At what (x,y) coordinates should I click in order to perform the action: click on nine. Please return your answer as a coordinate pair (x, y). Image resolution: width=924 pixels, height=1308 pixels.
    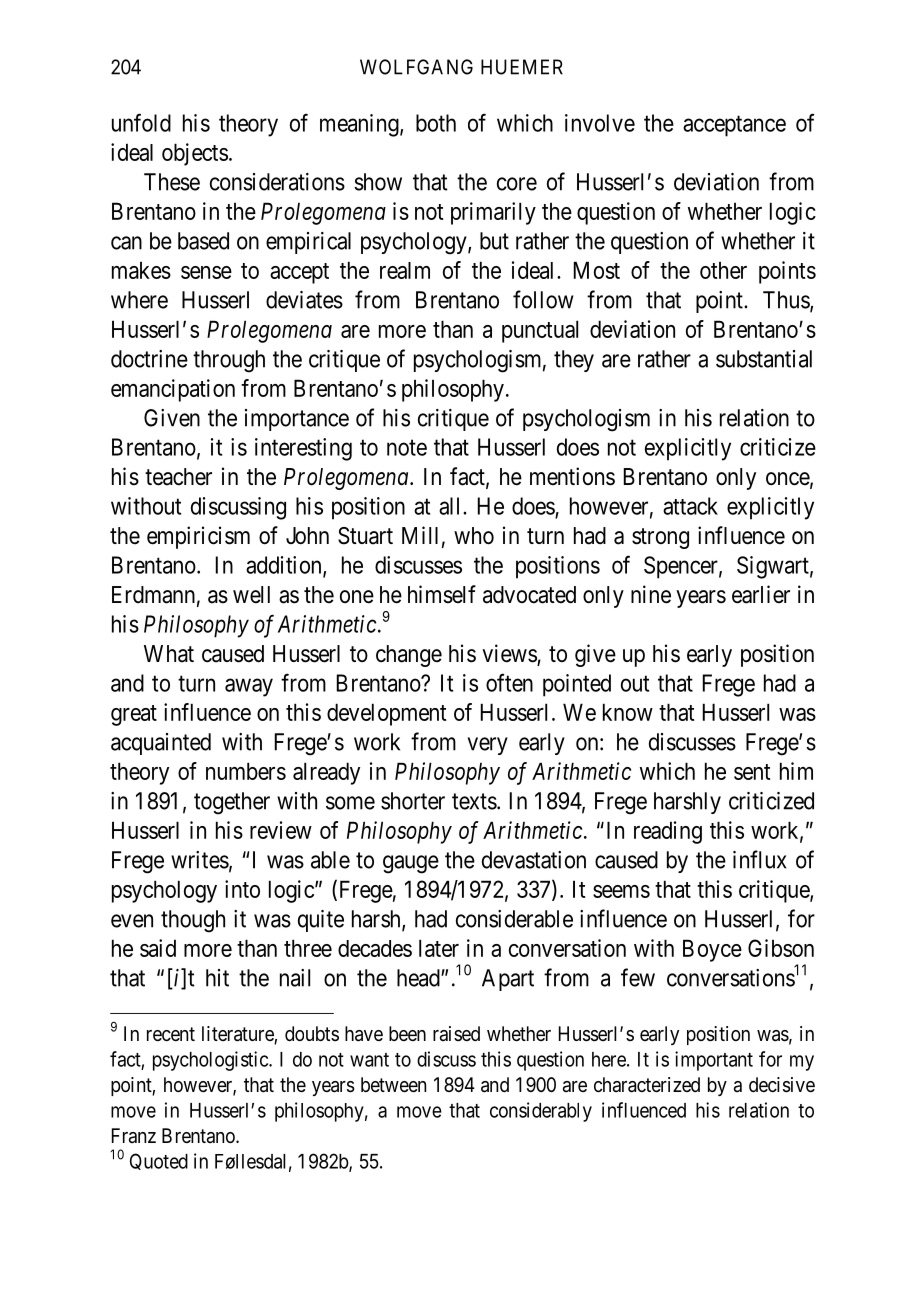
    Looking at the image, I should click on (651, 594).
